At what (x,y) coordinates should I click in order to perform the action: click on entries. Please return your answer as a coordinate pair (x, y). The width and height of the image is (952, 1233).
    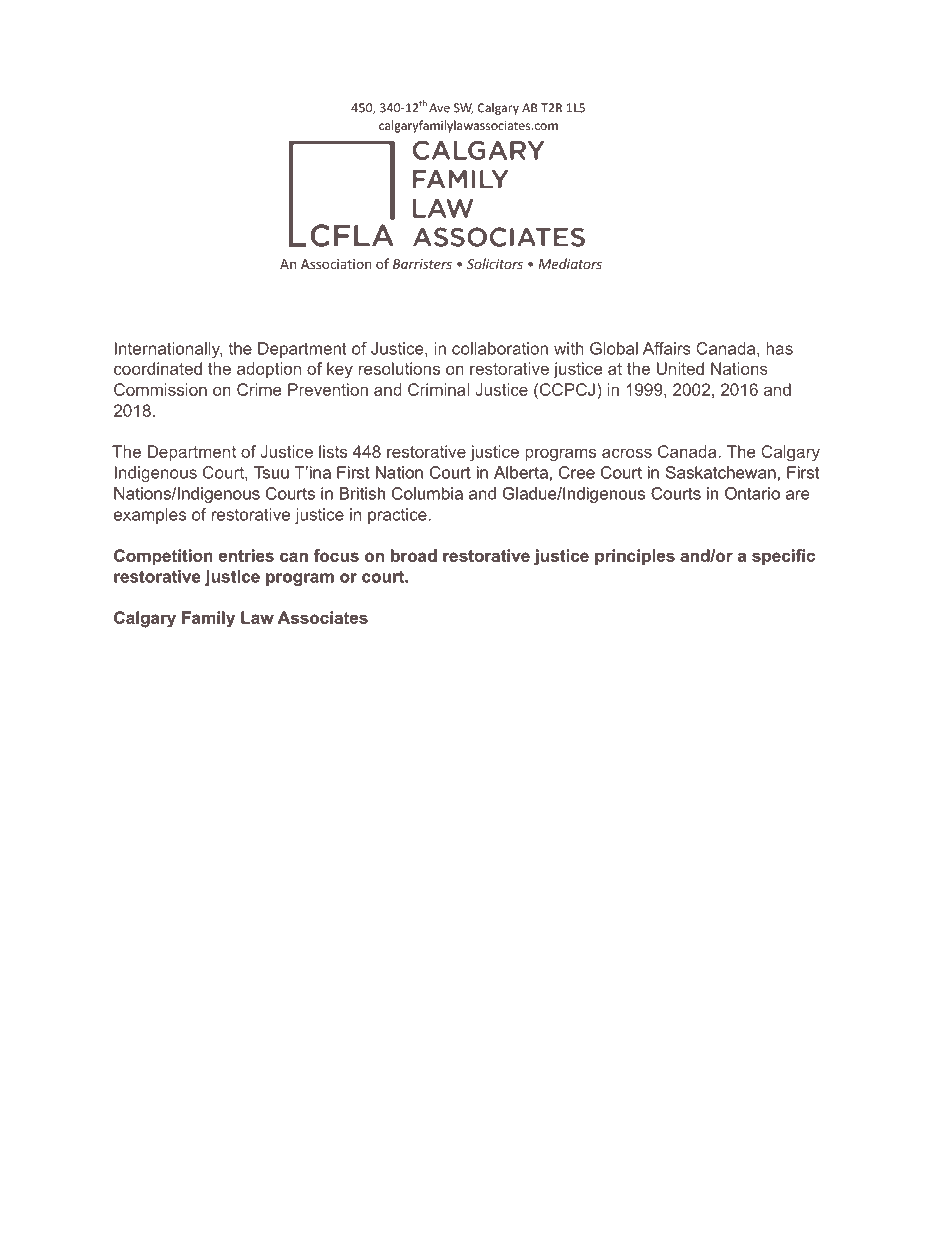
    Looking at the image, I should click on (246, 555).
